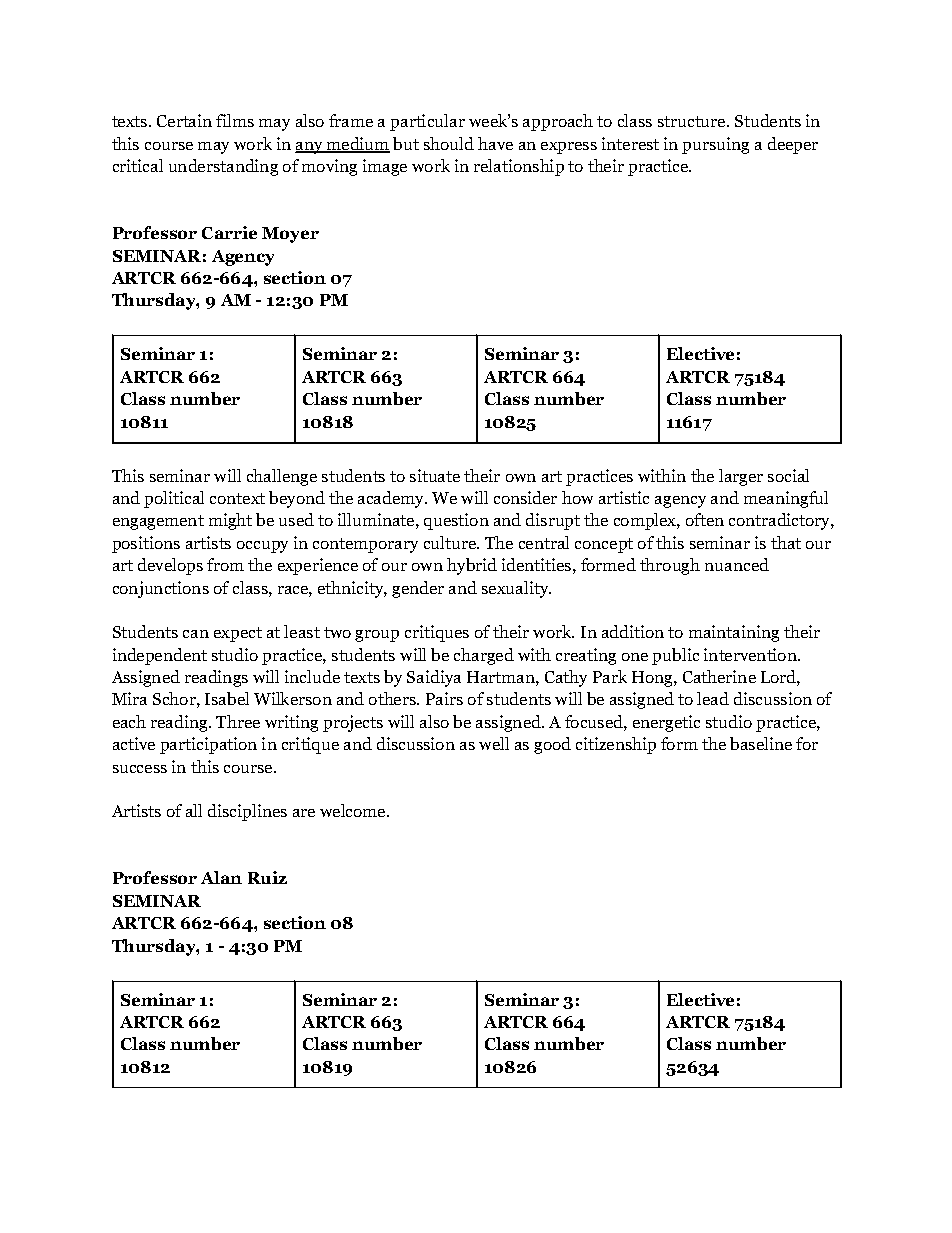 The width and height of the image is (952, 1233). Describe the element at coordinates (449, 143) in the image. I see `should` at that location.
